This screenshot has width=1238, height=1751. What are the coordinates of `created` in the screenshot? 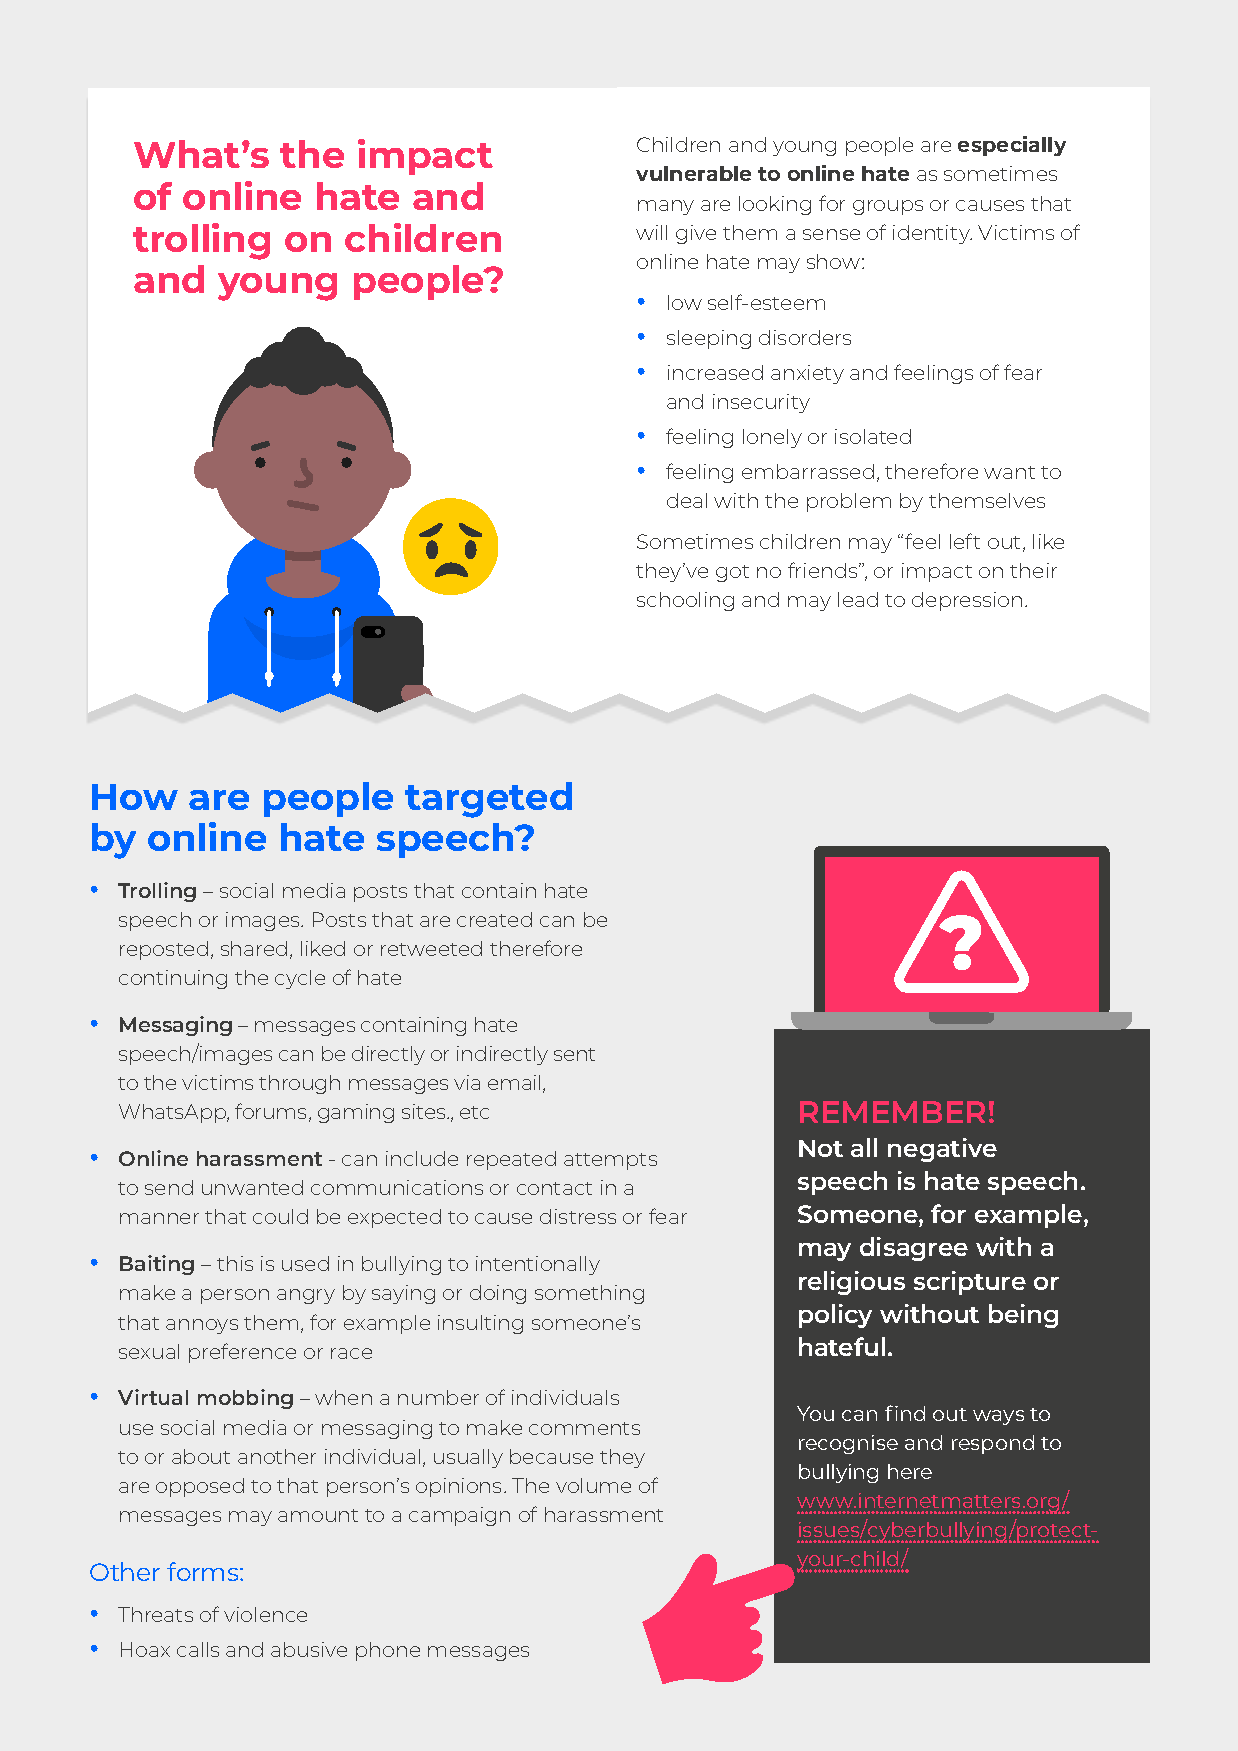 It's located at (494, 919).
